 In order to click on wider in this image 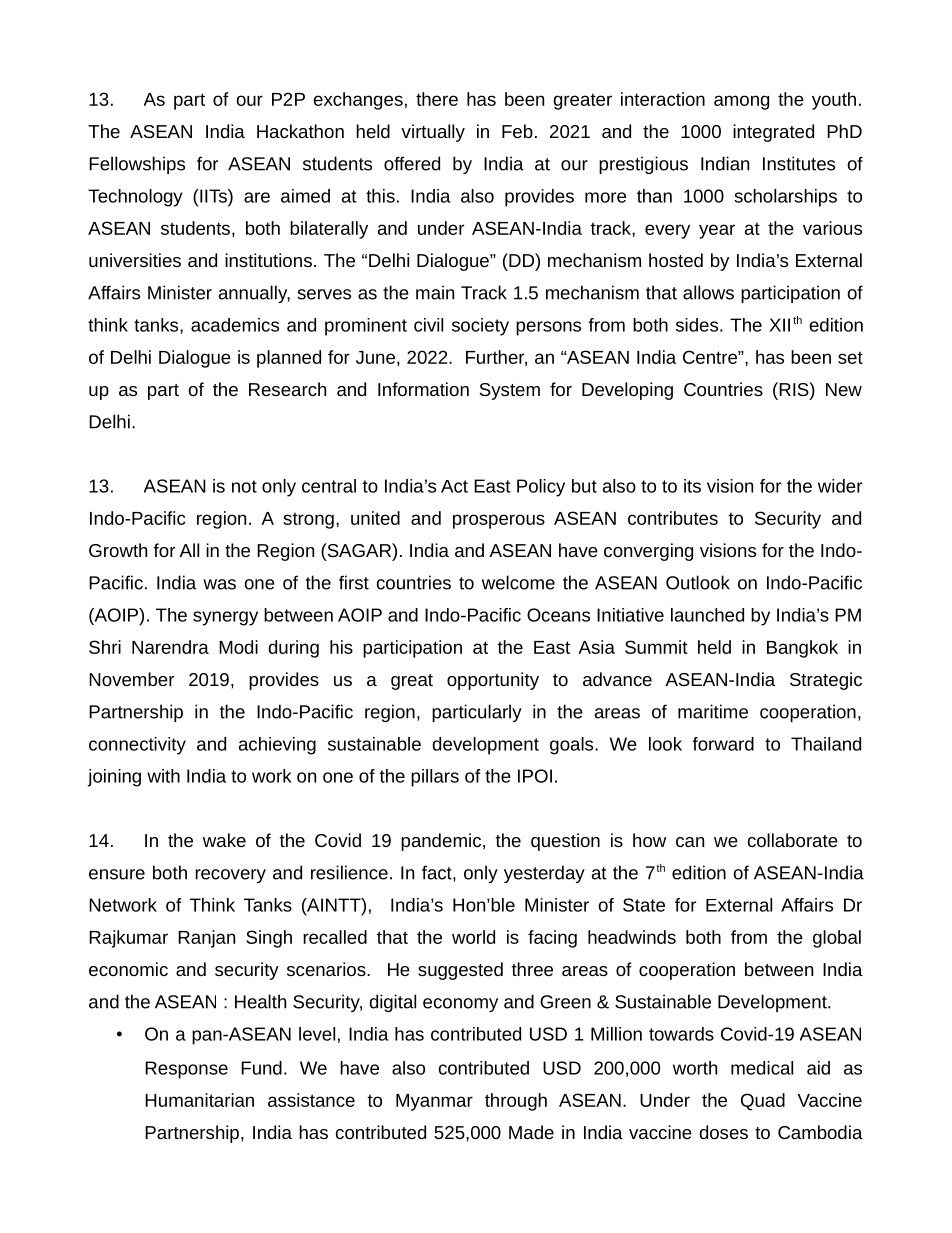, I will do `click(840, 486)`.
